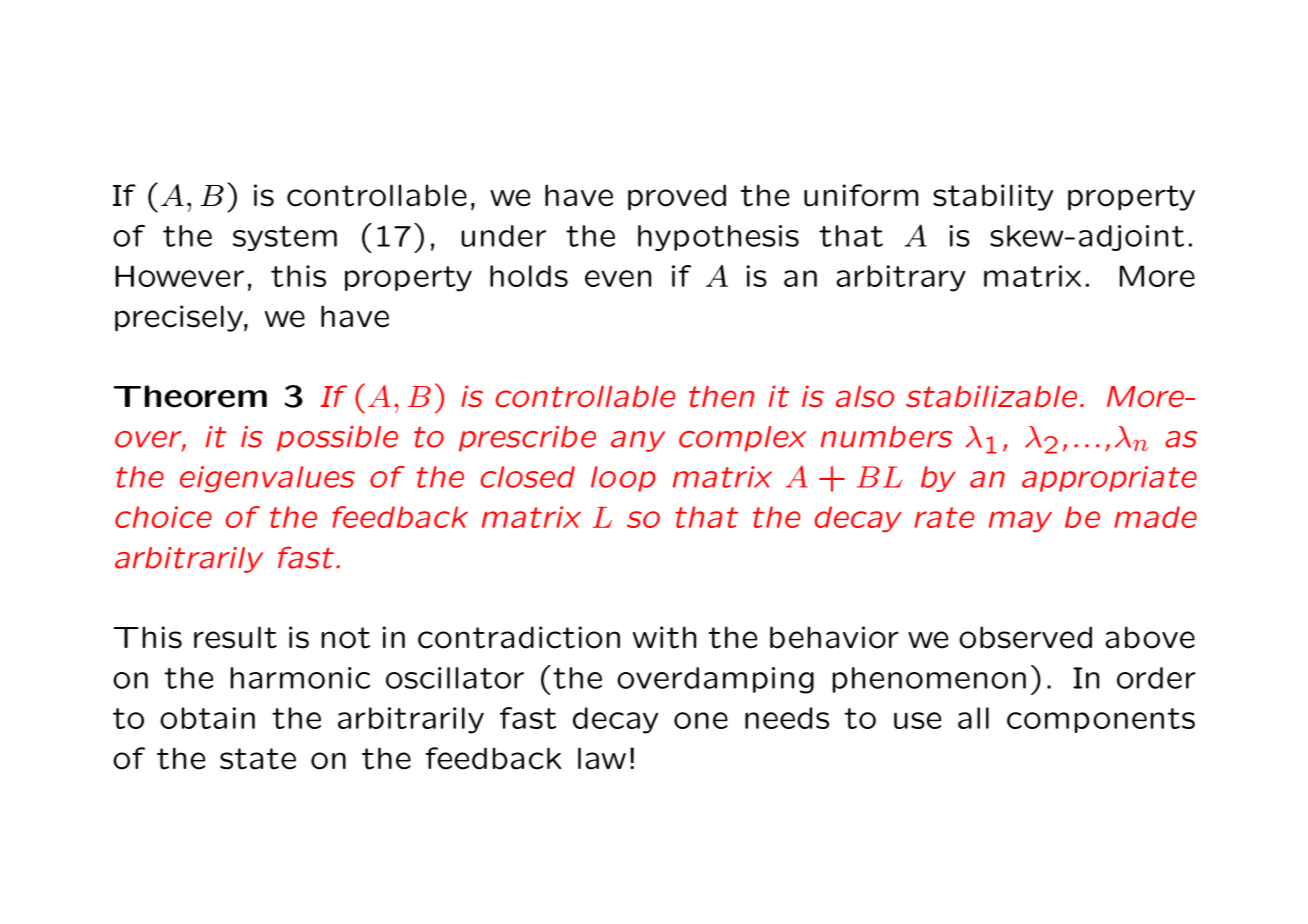 Image resolution: width=1308 pixels, height=924 pixels. I want to click on arbitrary, so click(901, 278).
